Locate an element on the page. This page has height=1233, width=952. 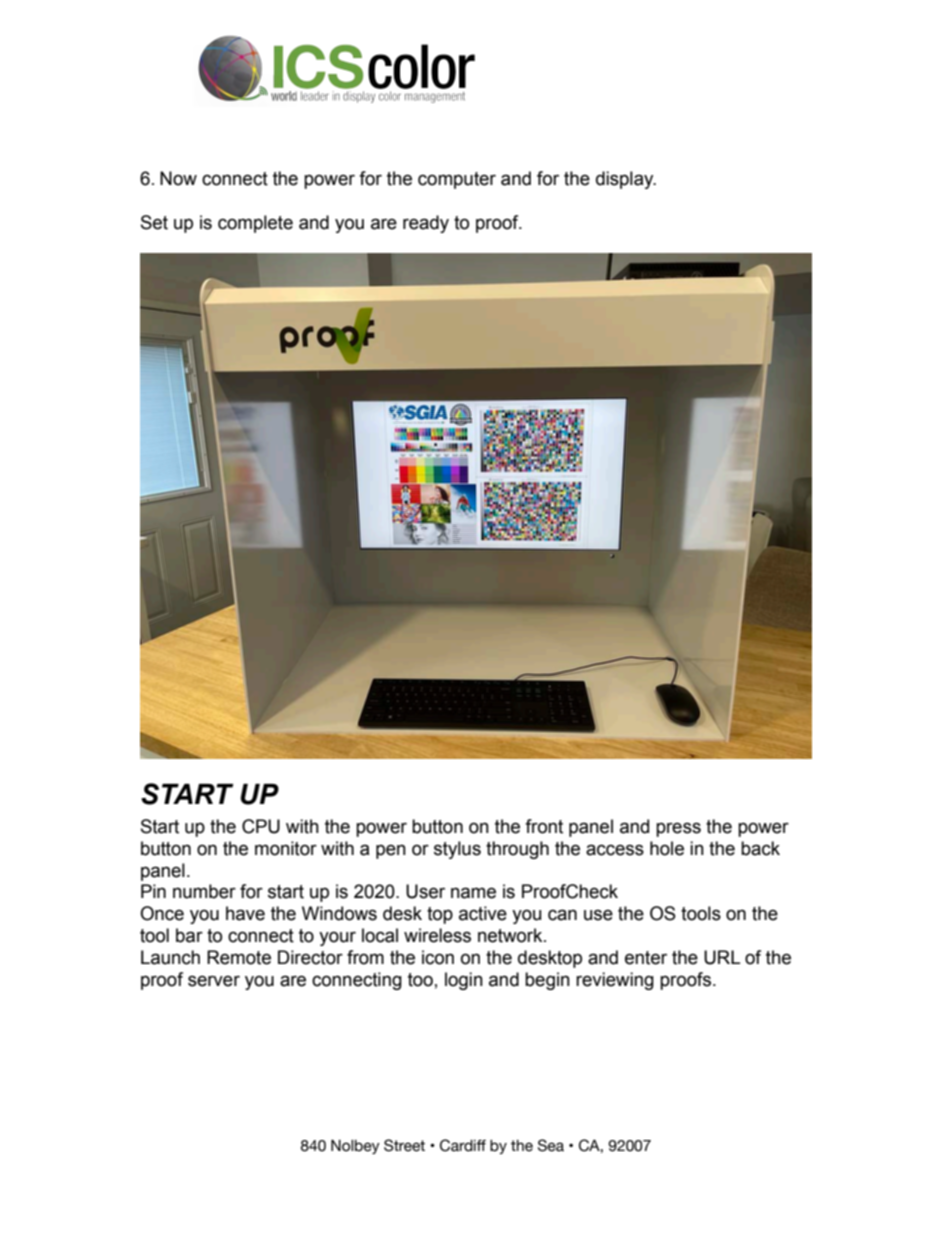
press is located at coordinates (678, 829).
